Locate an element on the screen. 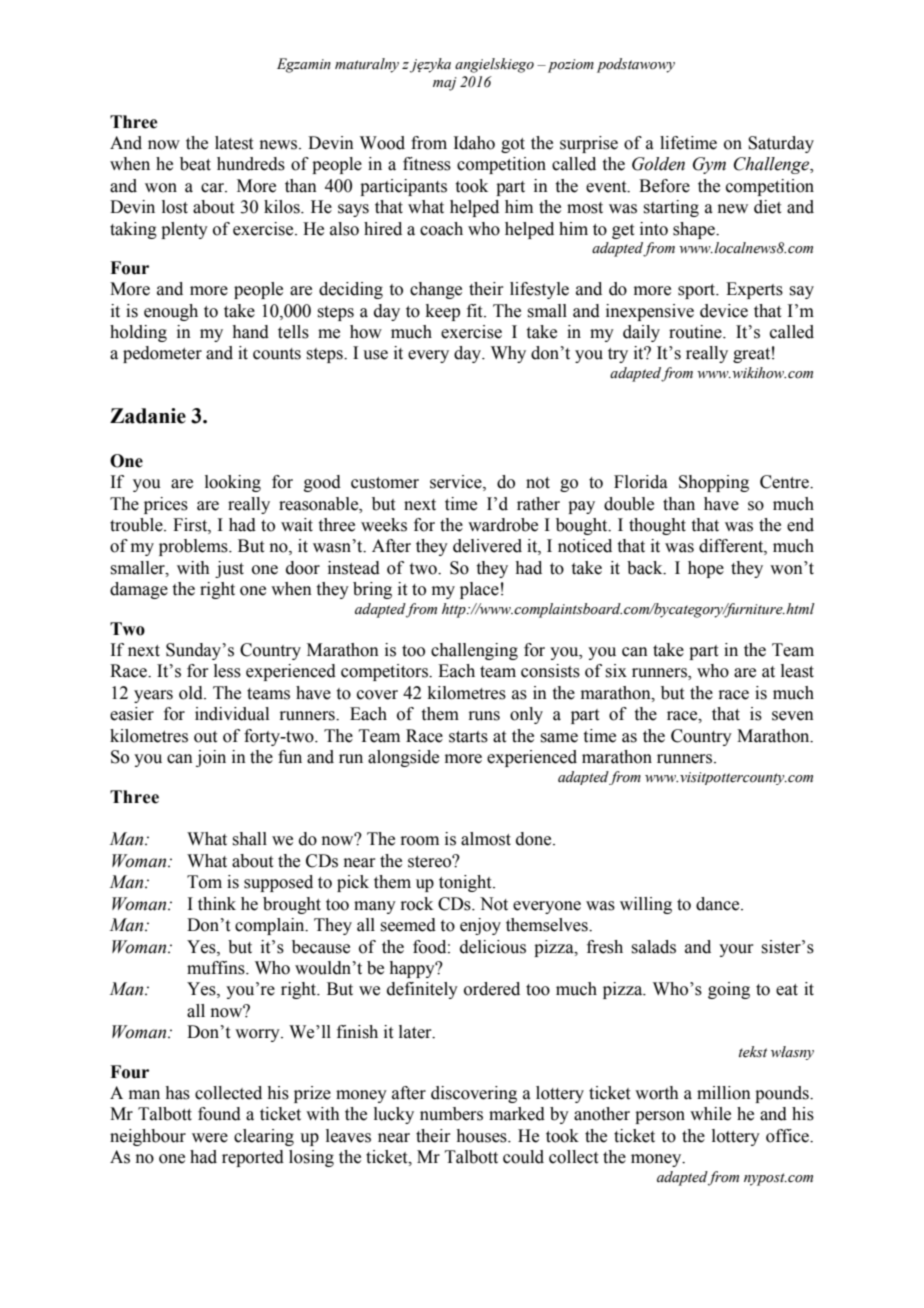 The height and width of the screenshot is (1308, 924). Gym is located at coordinates (709, 165).
